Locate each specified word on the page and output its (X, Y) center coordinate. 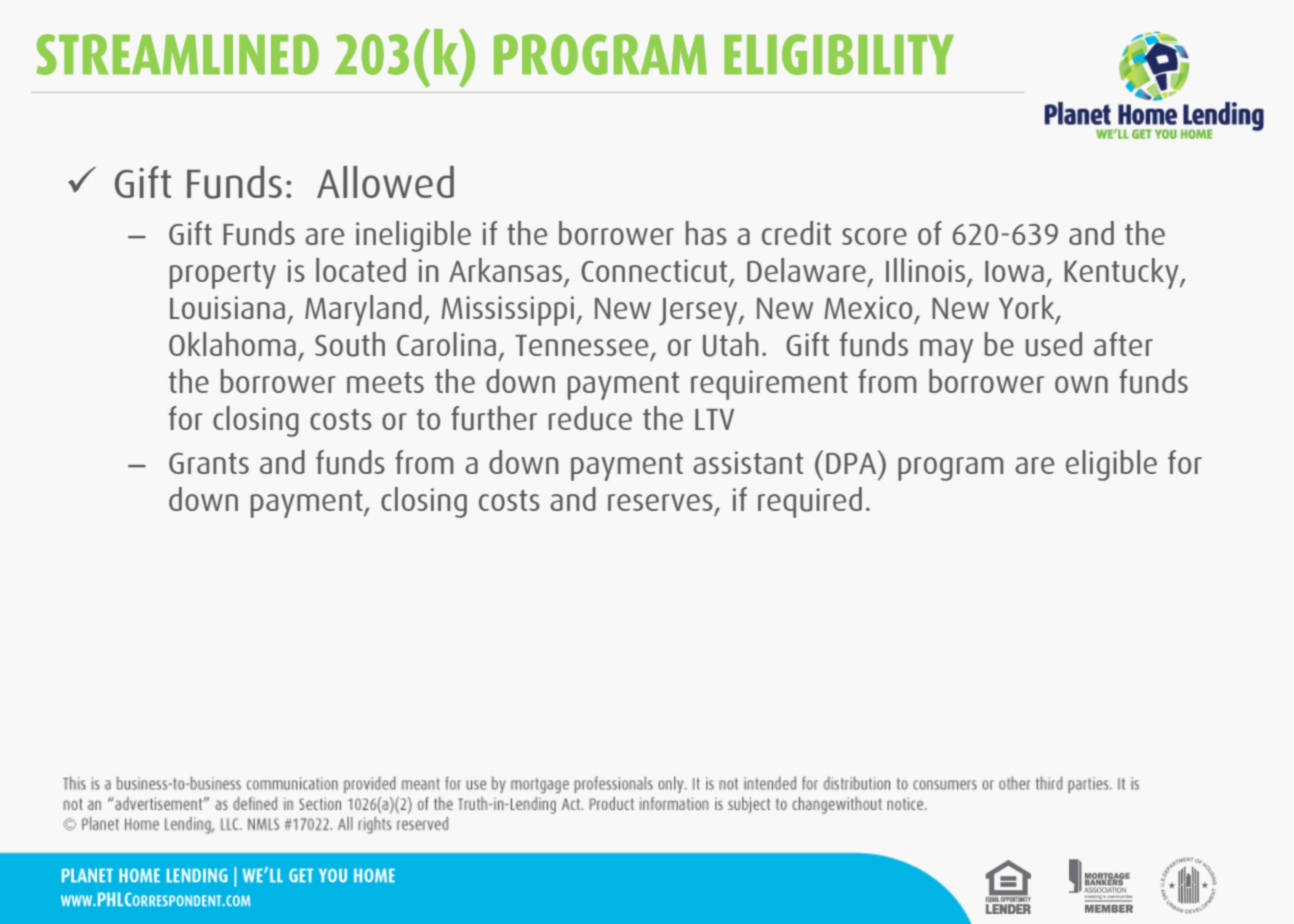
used (1054, 344)
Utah (731, 344)
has (706, 233)
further (494, 418)
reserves (660, 502)
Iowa (1014, 271)
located (361, 270)
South (350, 344)
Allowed (385, 182)
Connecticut (655, 272)
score (874, 236)
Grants (209, 463)
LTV (714, 419)
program (951, 469)
